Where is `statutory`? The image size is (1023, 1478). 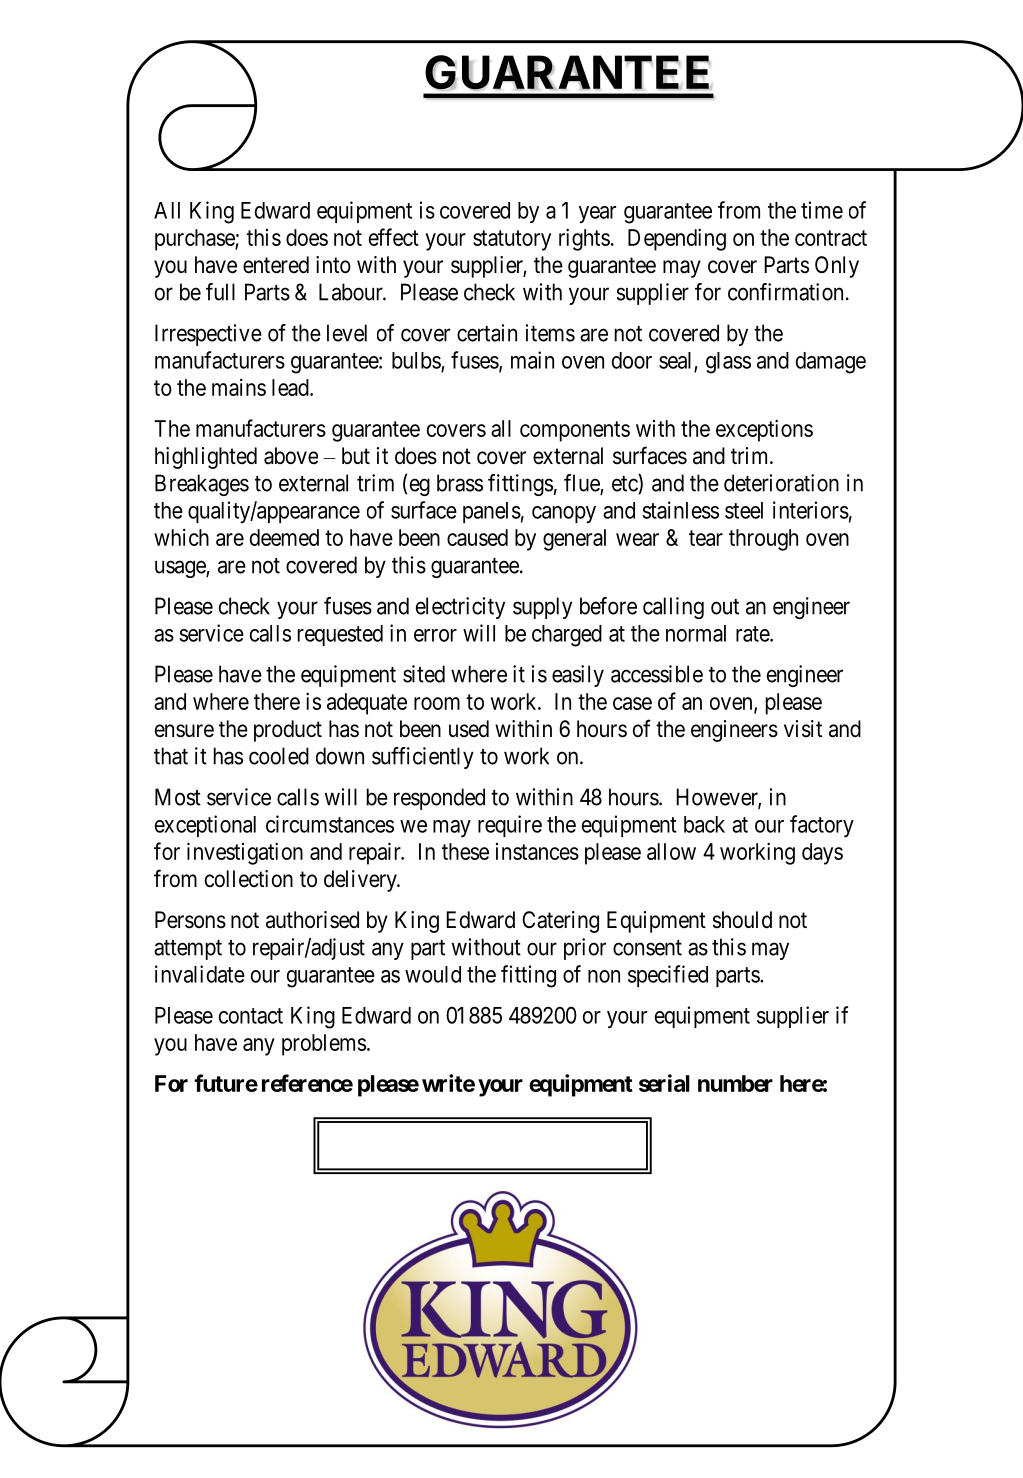
statutory is located at coordinates (512, 240).
